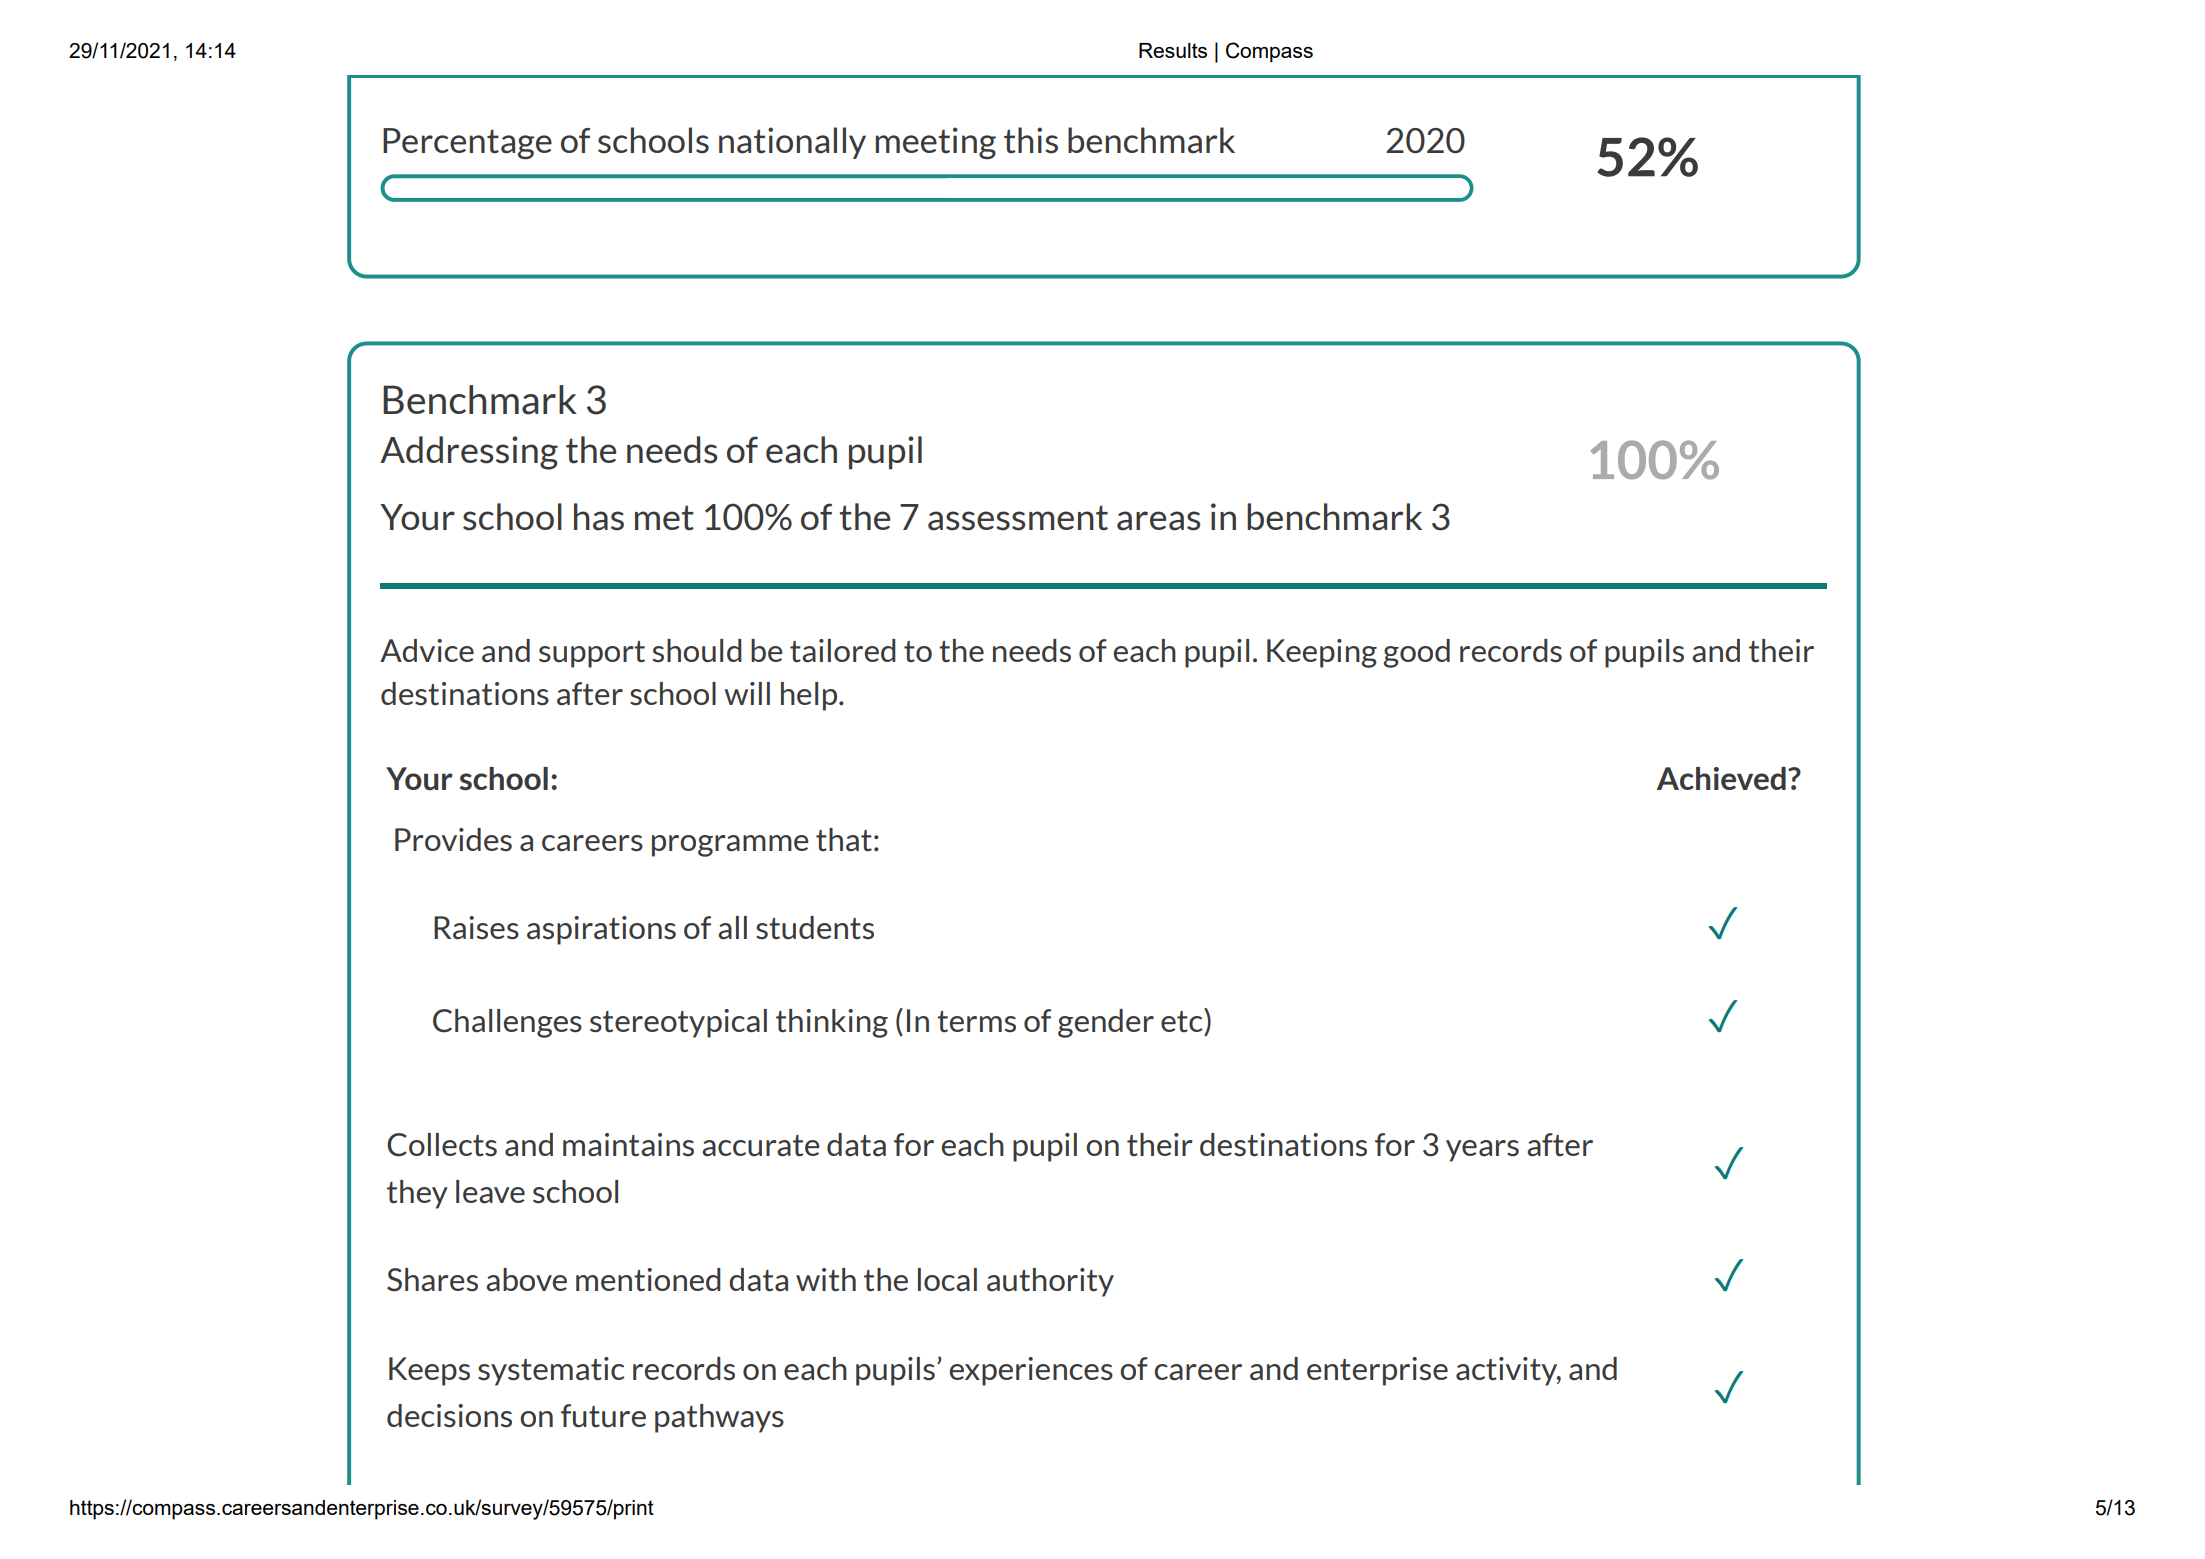 The image size is (2205, 1559). What do you see at coordinates (1106, 1023) in the screenshot?
I see `gender` at bounding box center [1106, 1023].
